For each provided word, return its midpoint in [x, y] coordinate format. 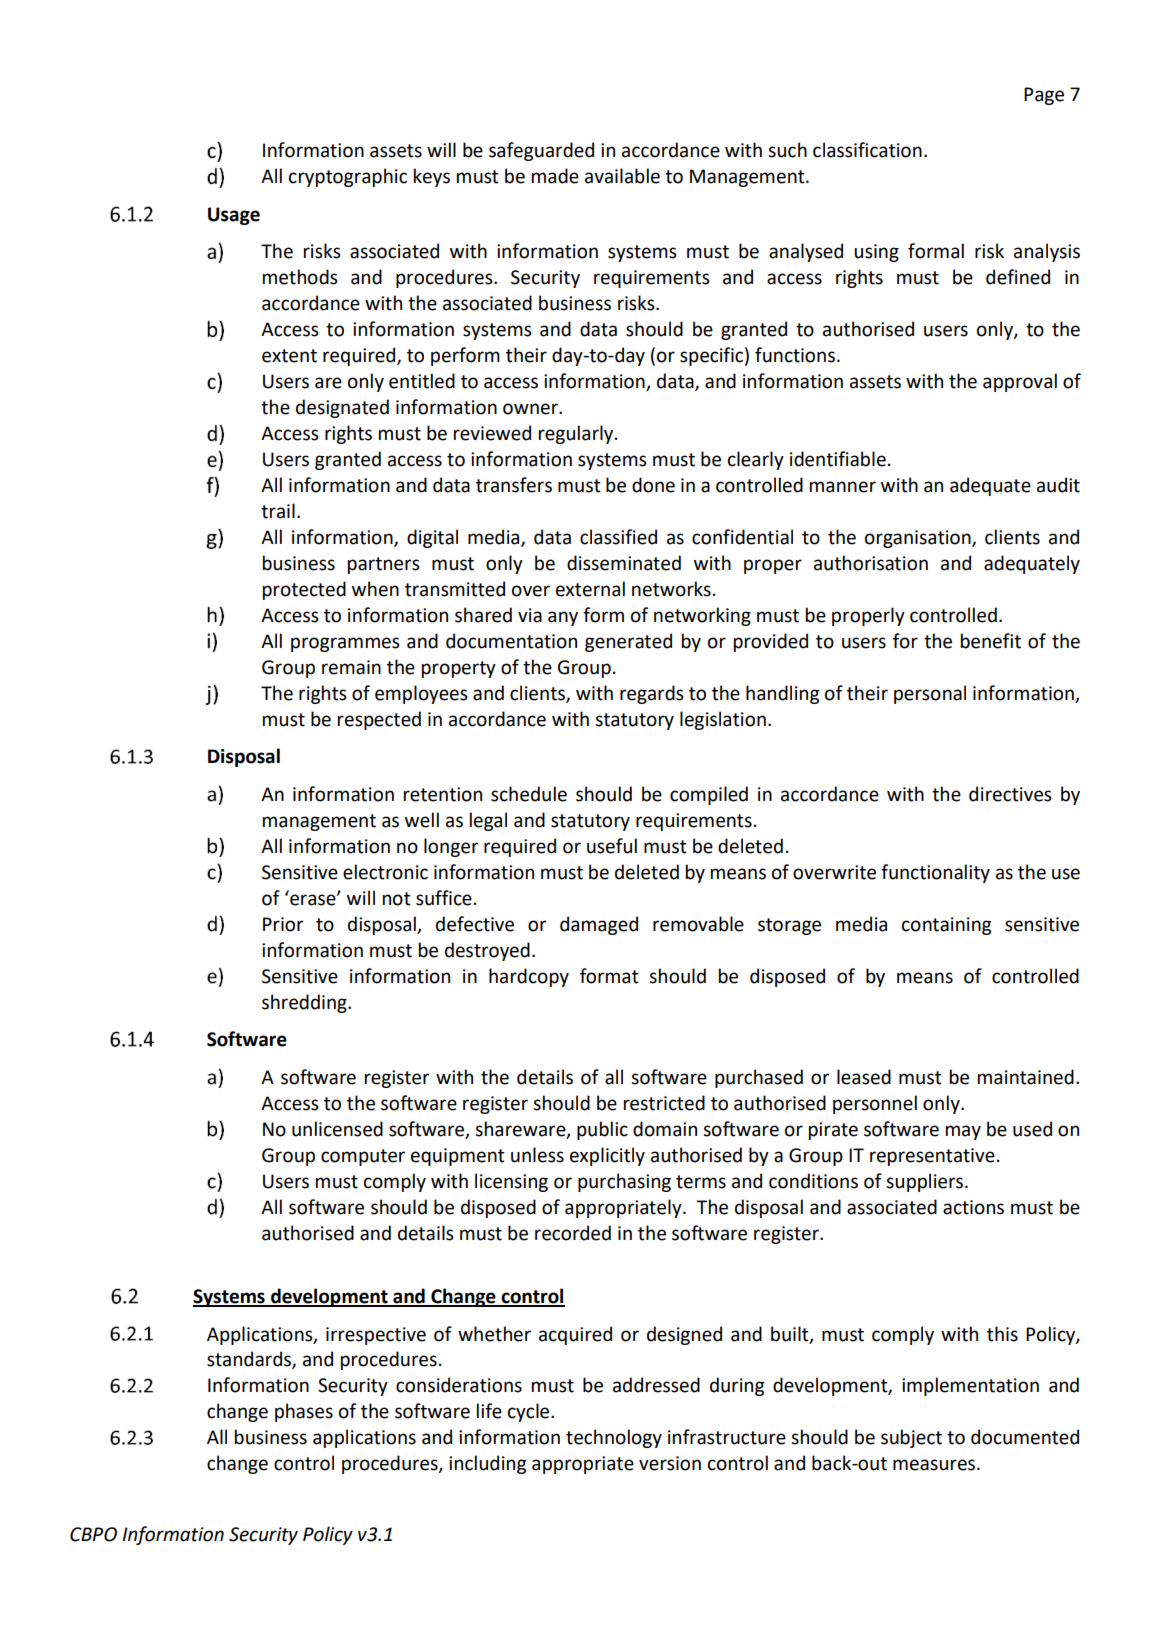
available [622, 176]
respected [379, 720]
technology [614, 1438]
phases [304, 1412]
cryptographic [348, 177]
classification [867, 150]
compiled [709, 795]
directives [1010, 794]
